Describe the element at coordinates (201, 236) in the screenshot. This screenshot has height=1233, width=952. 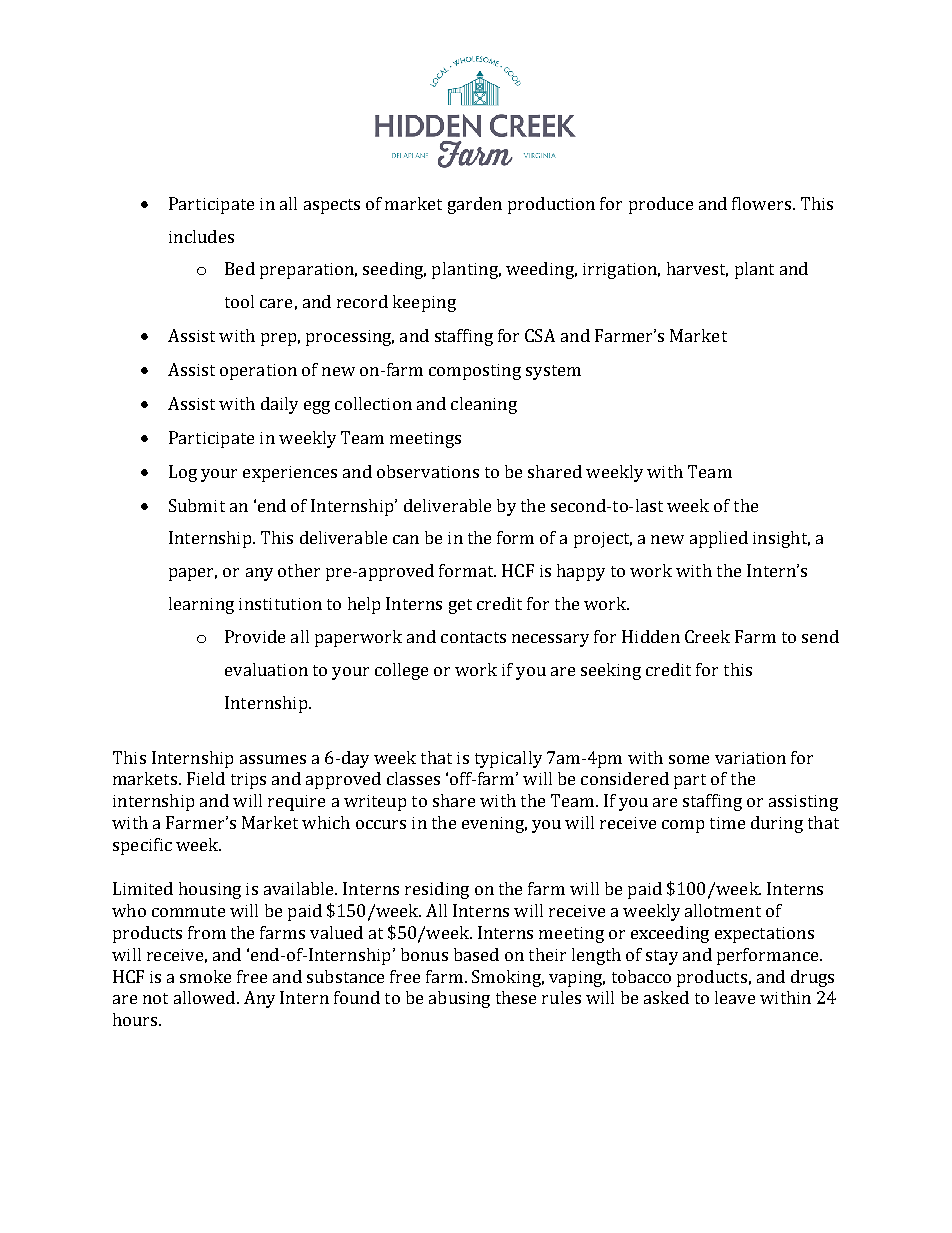
I see `includes` at that location.
